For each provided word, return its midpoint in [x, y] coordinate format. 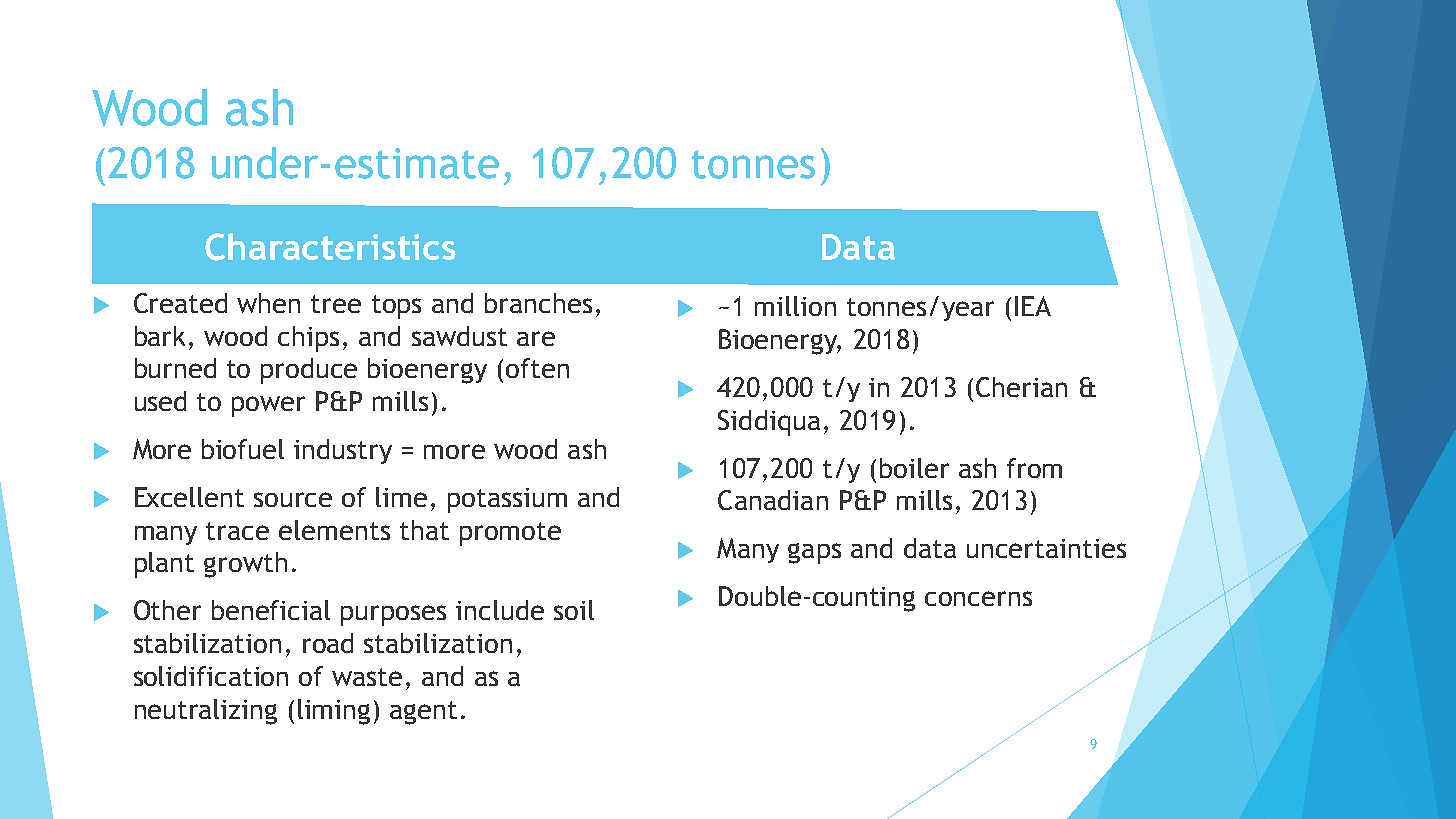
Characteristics [330, 247]
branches [538, 303]
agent [423, 713]
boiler [914, 468]
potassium [507, 500]
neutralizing [206, 712]
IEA [1033, 306]
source [293, 499]
